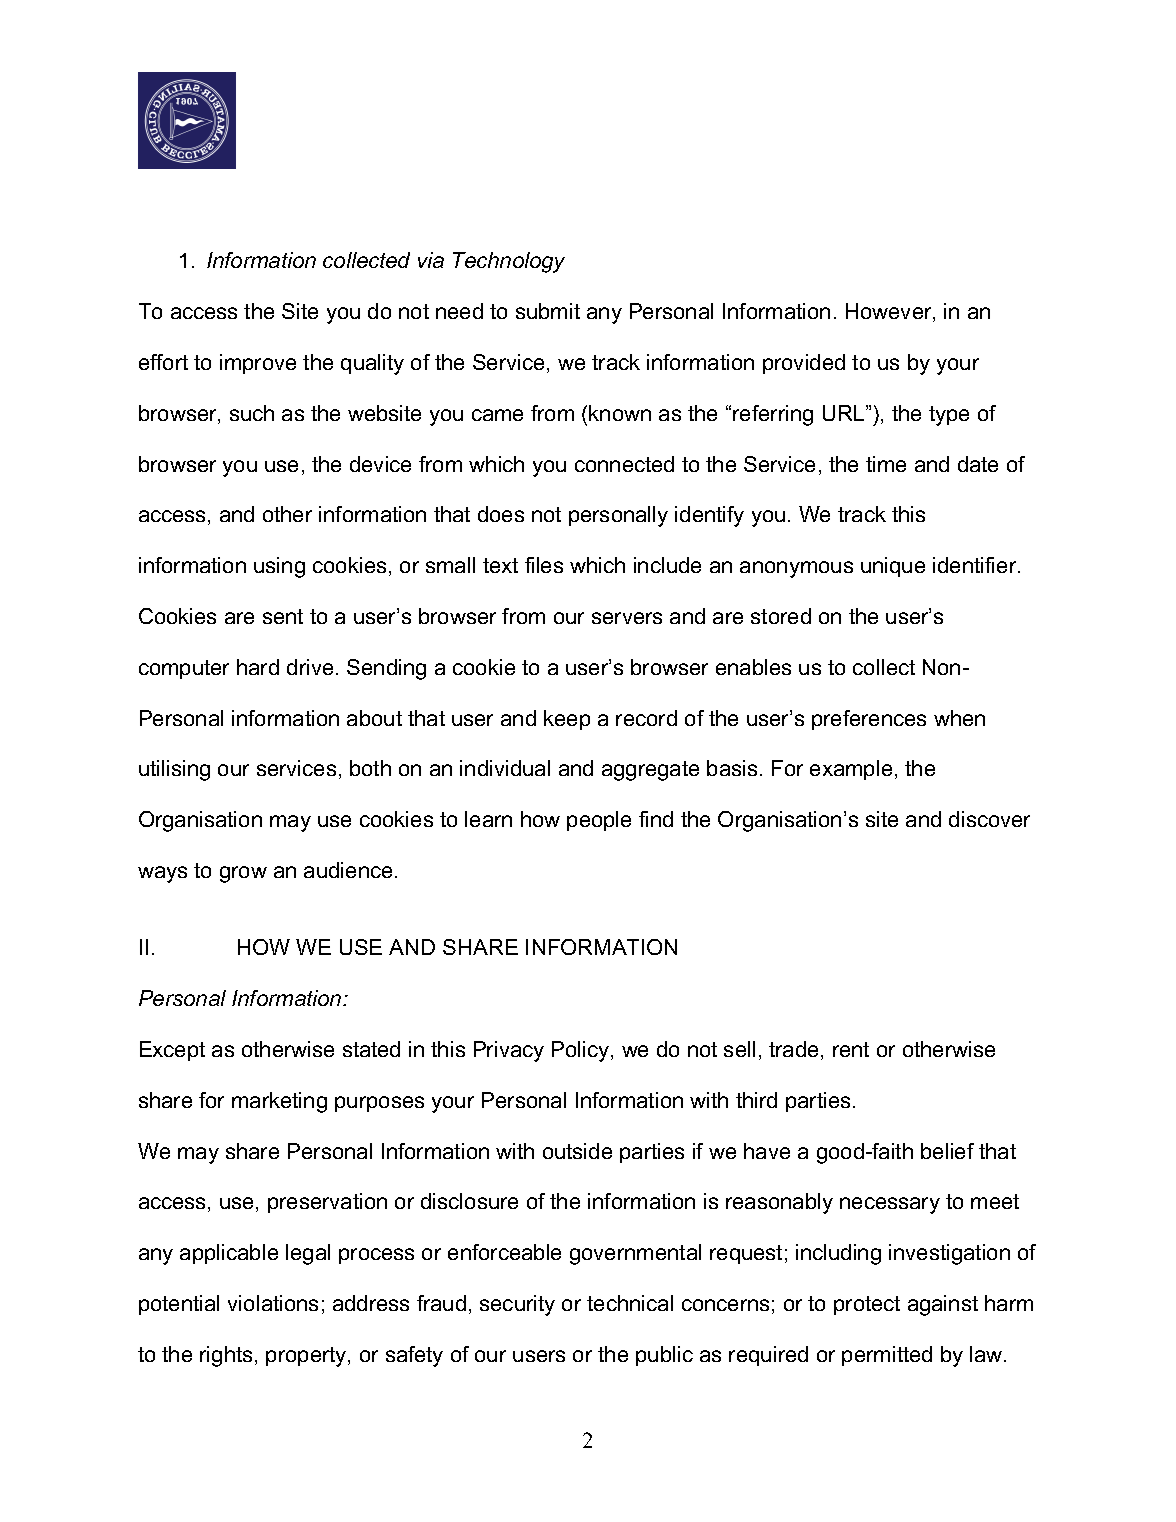  Describe the element at coordinates (624, 464) in the screenshot. I see `connected` at that location.
